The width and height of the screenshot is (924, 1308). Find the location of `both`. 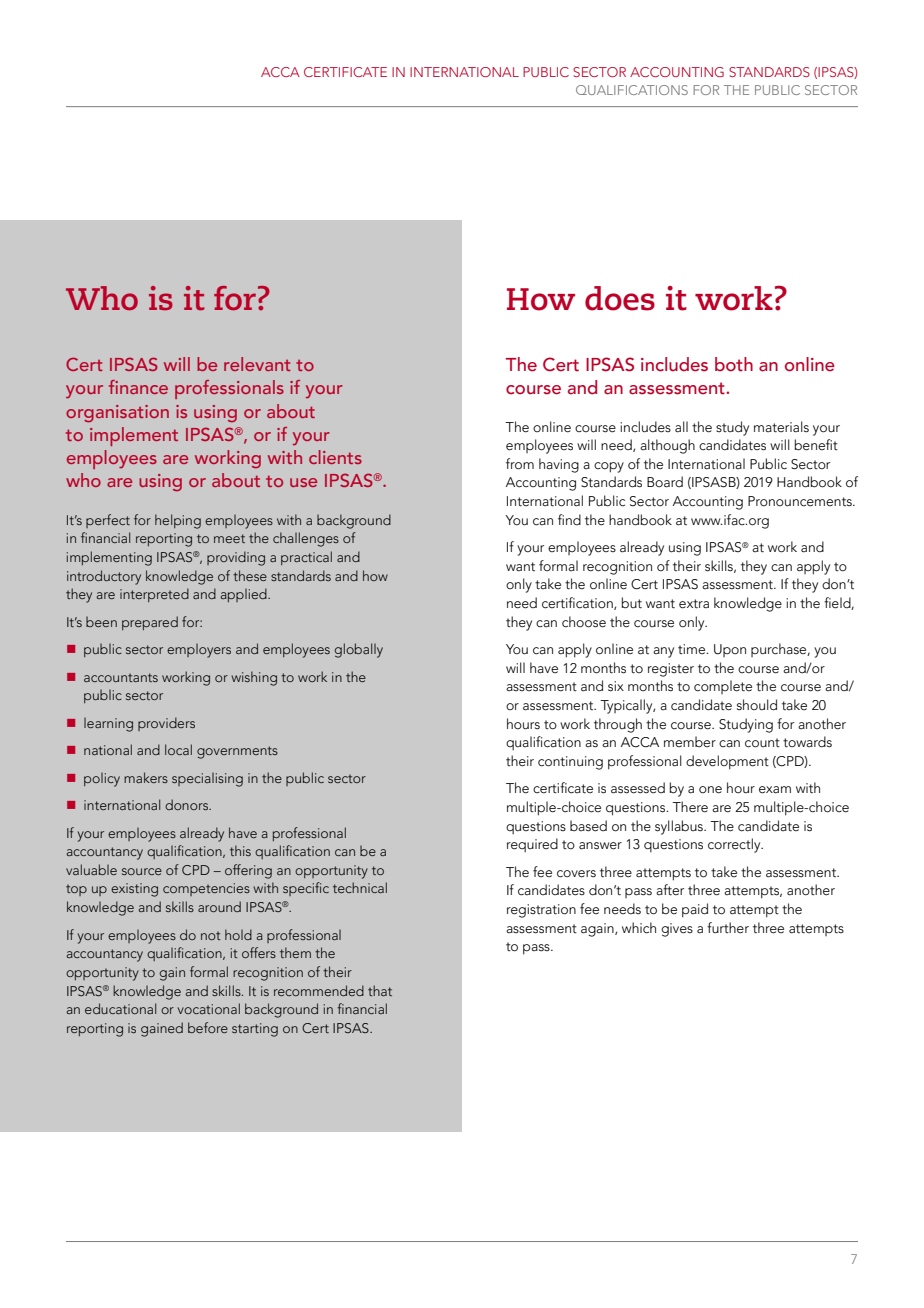

both is located at coordinates (734, 364).
